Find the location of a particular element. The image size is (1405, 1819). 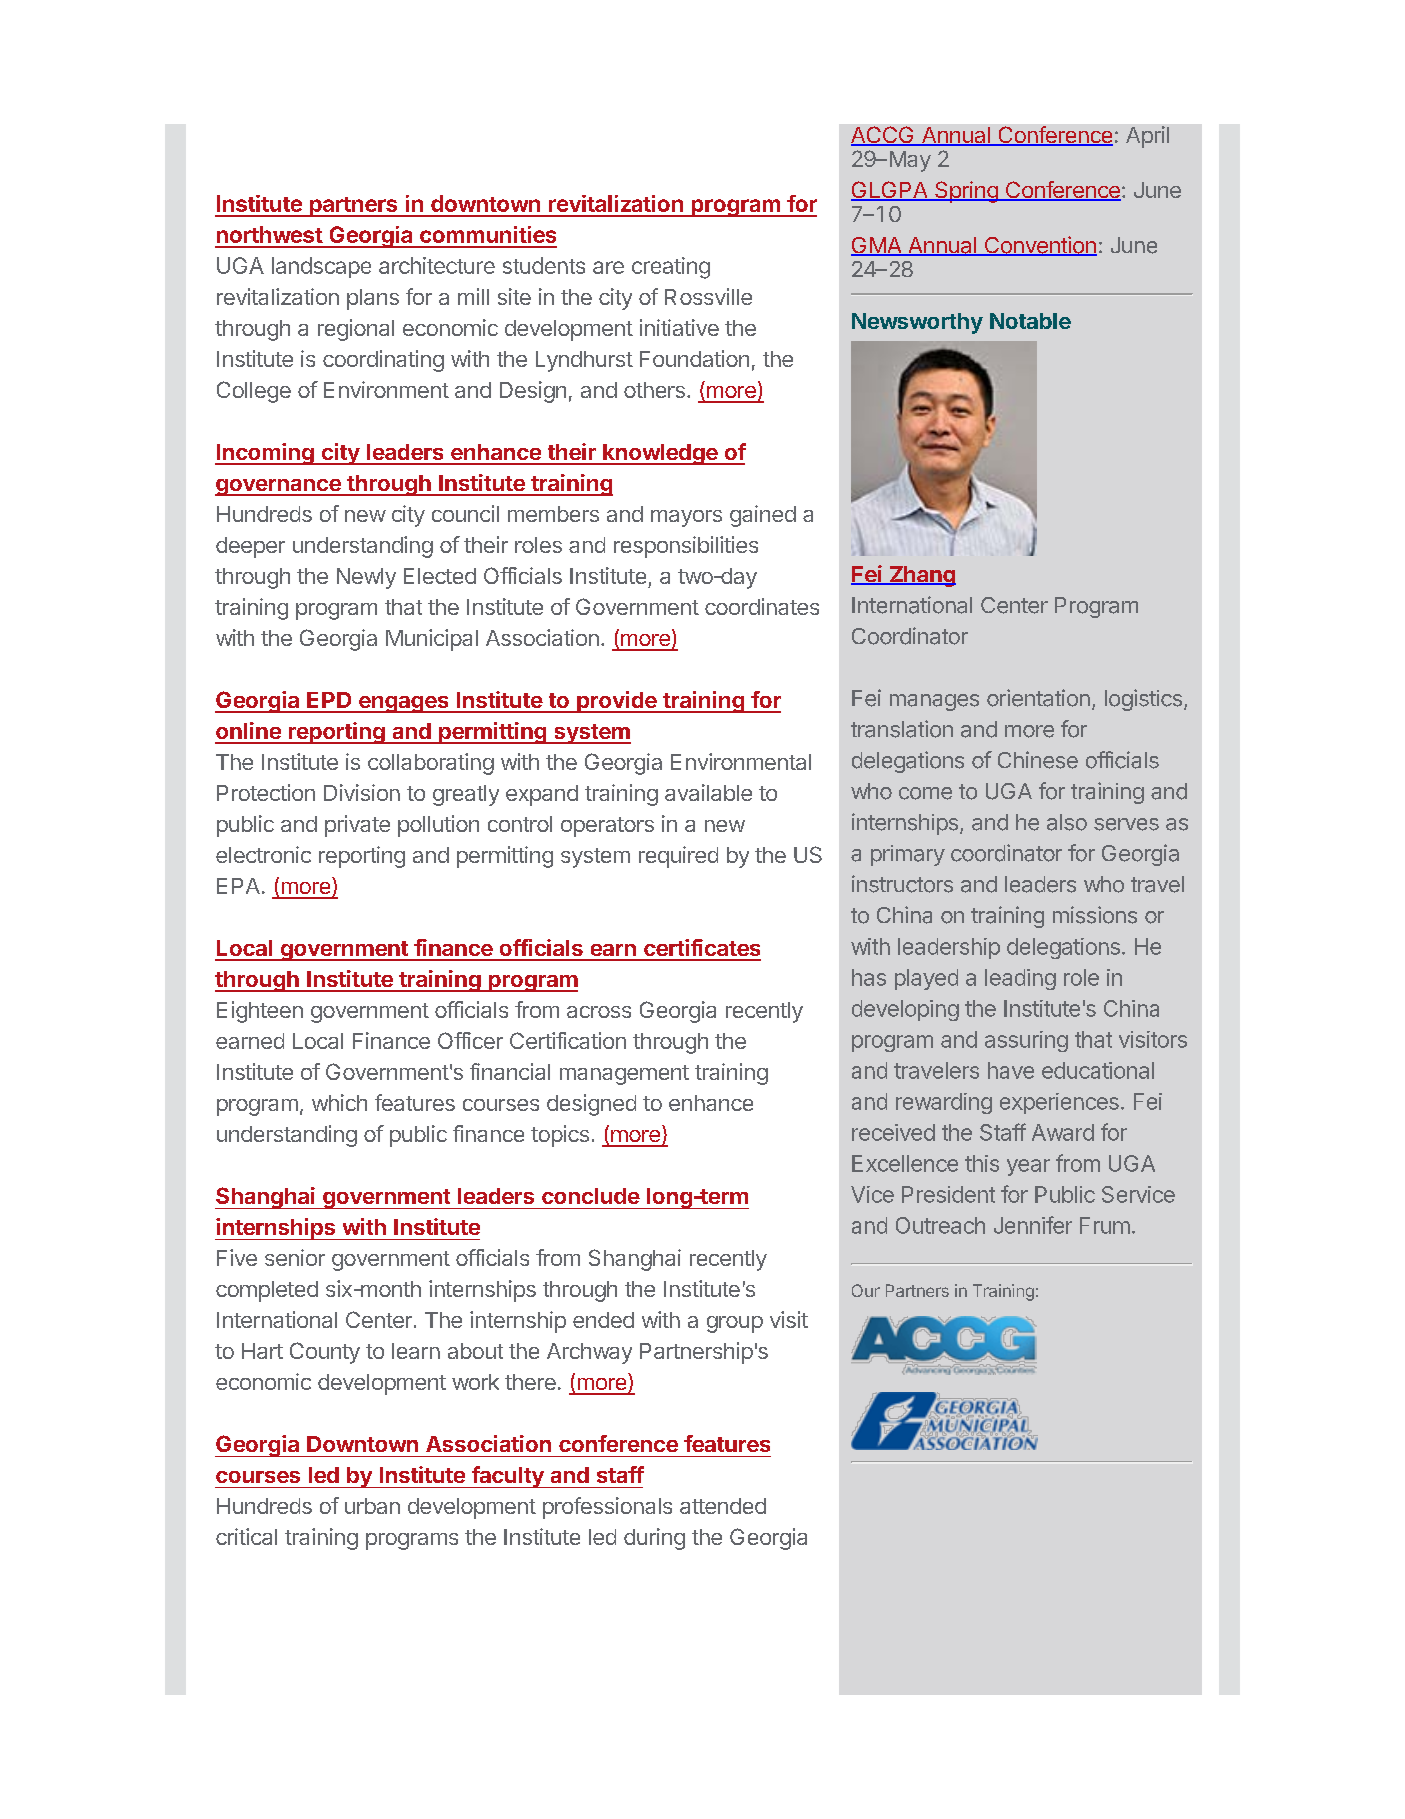

Spring is located at coordinates (966, 192).
